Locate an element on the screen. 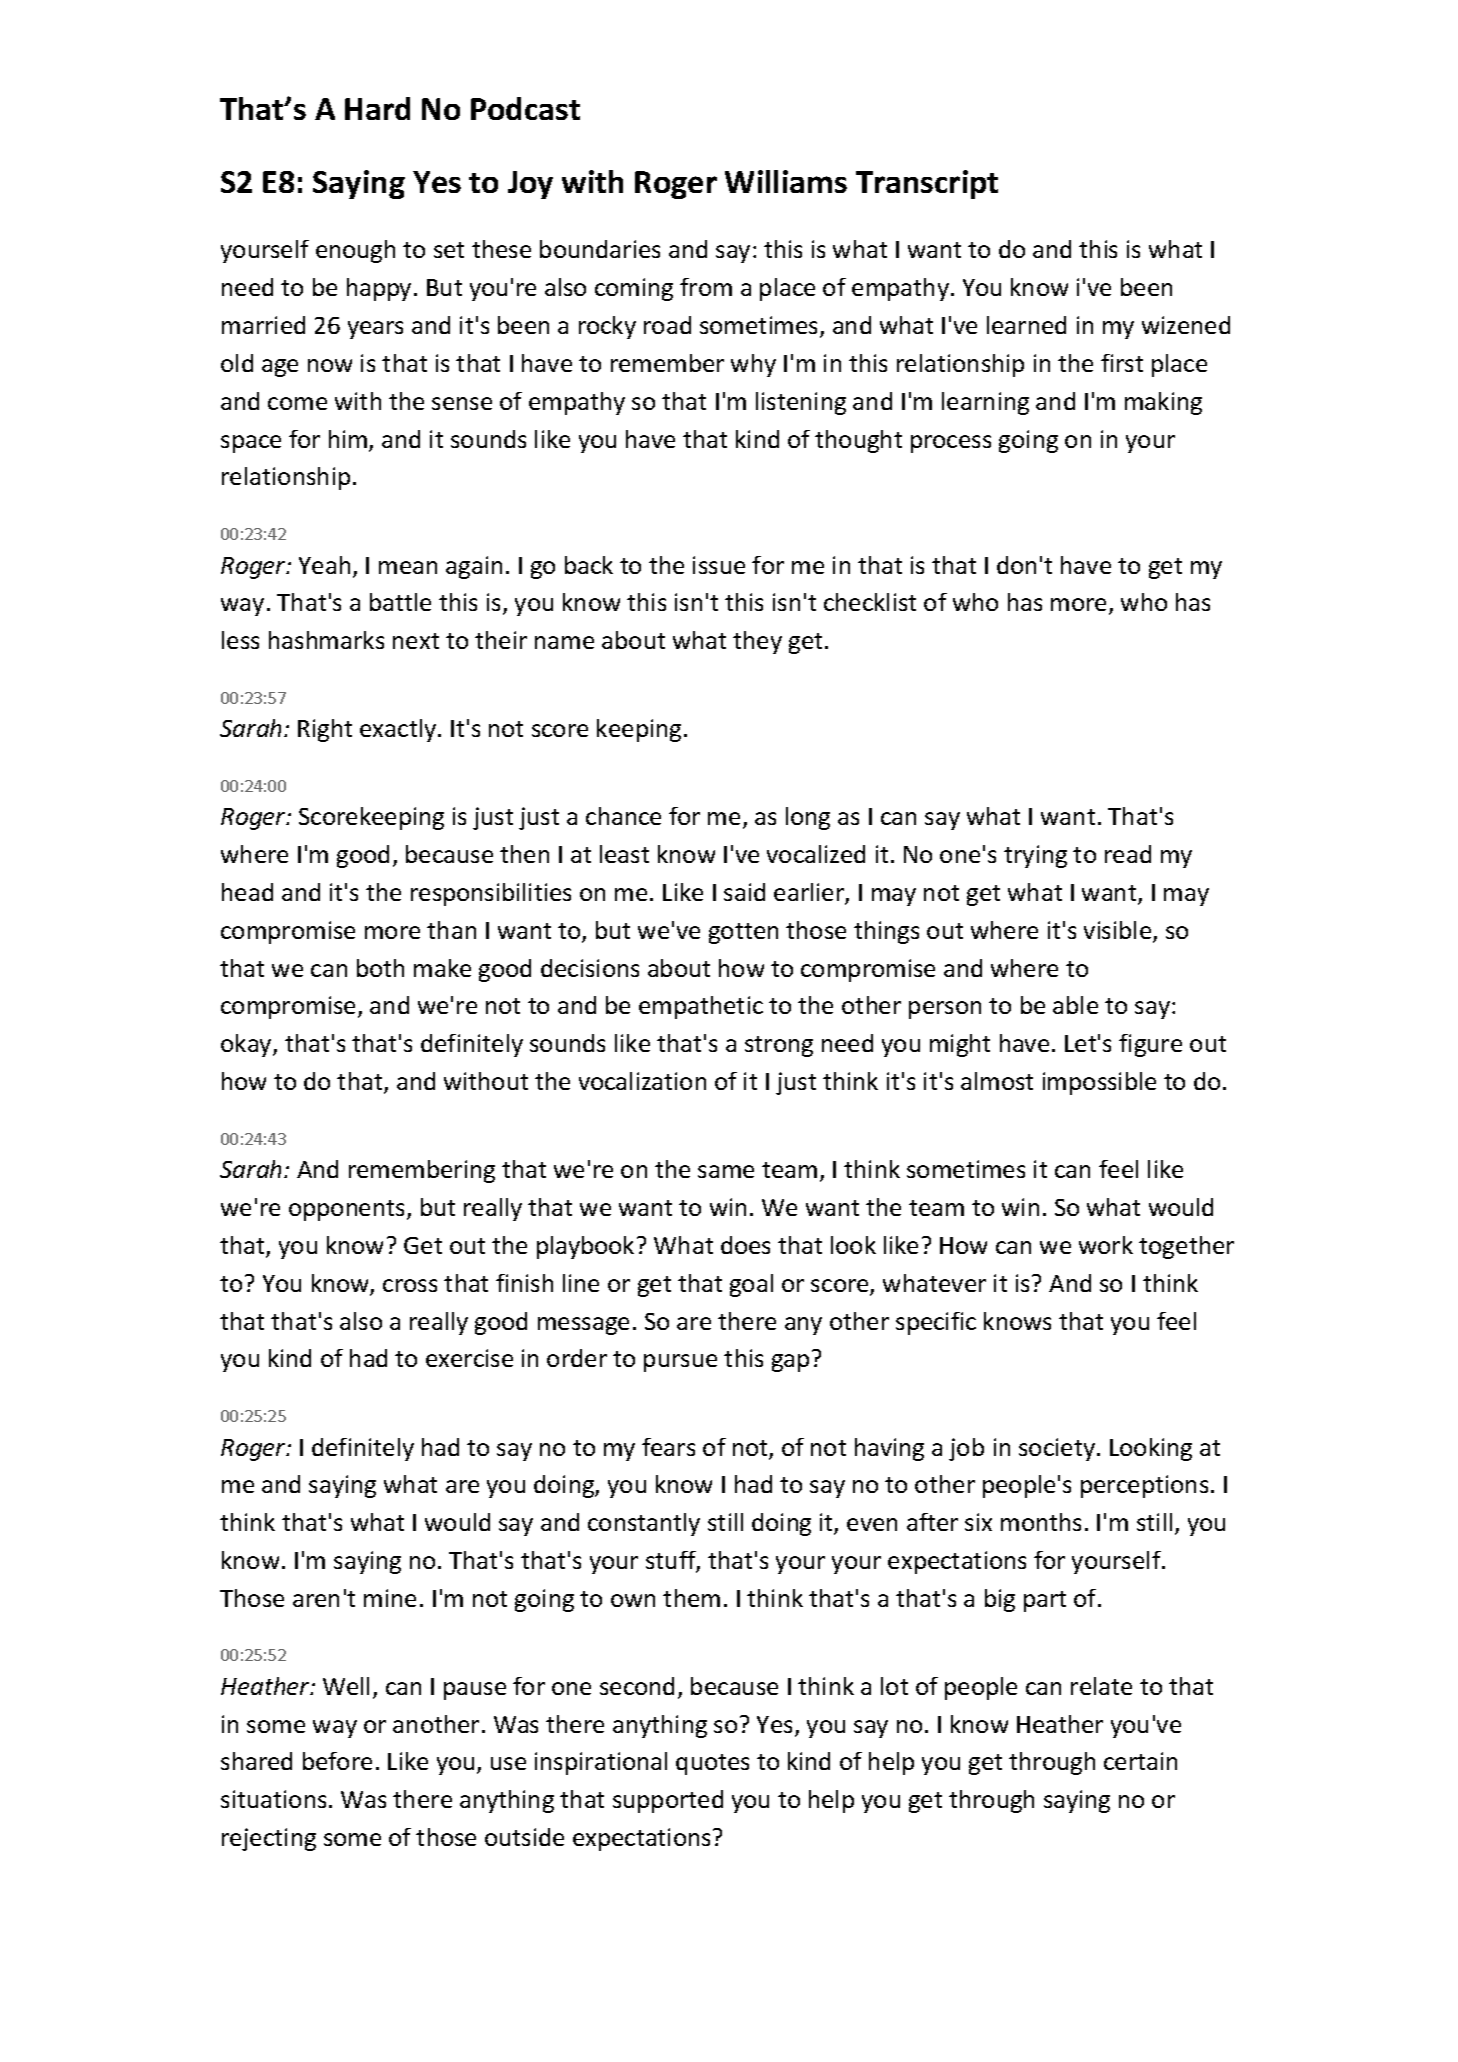  Yeah is located at coordinates (324, 565).
